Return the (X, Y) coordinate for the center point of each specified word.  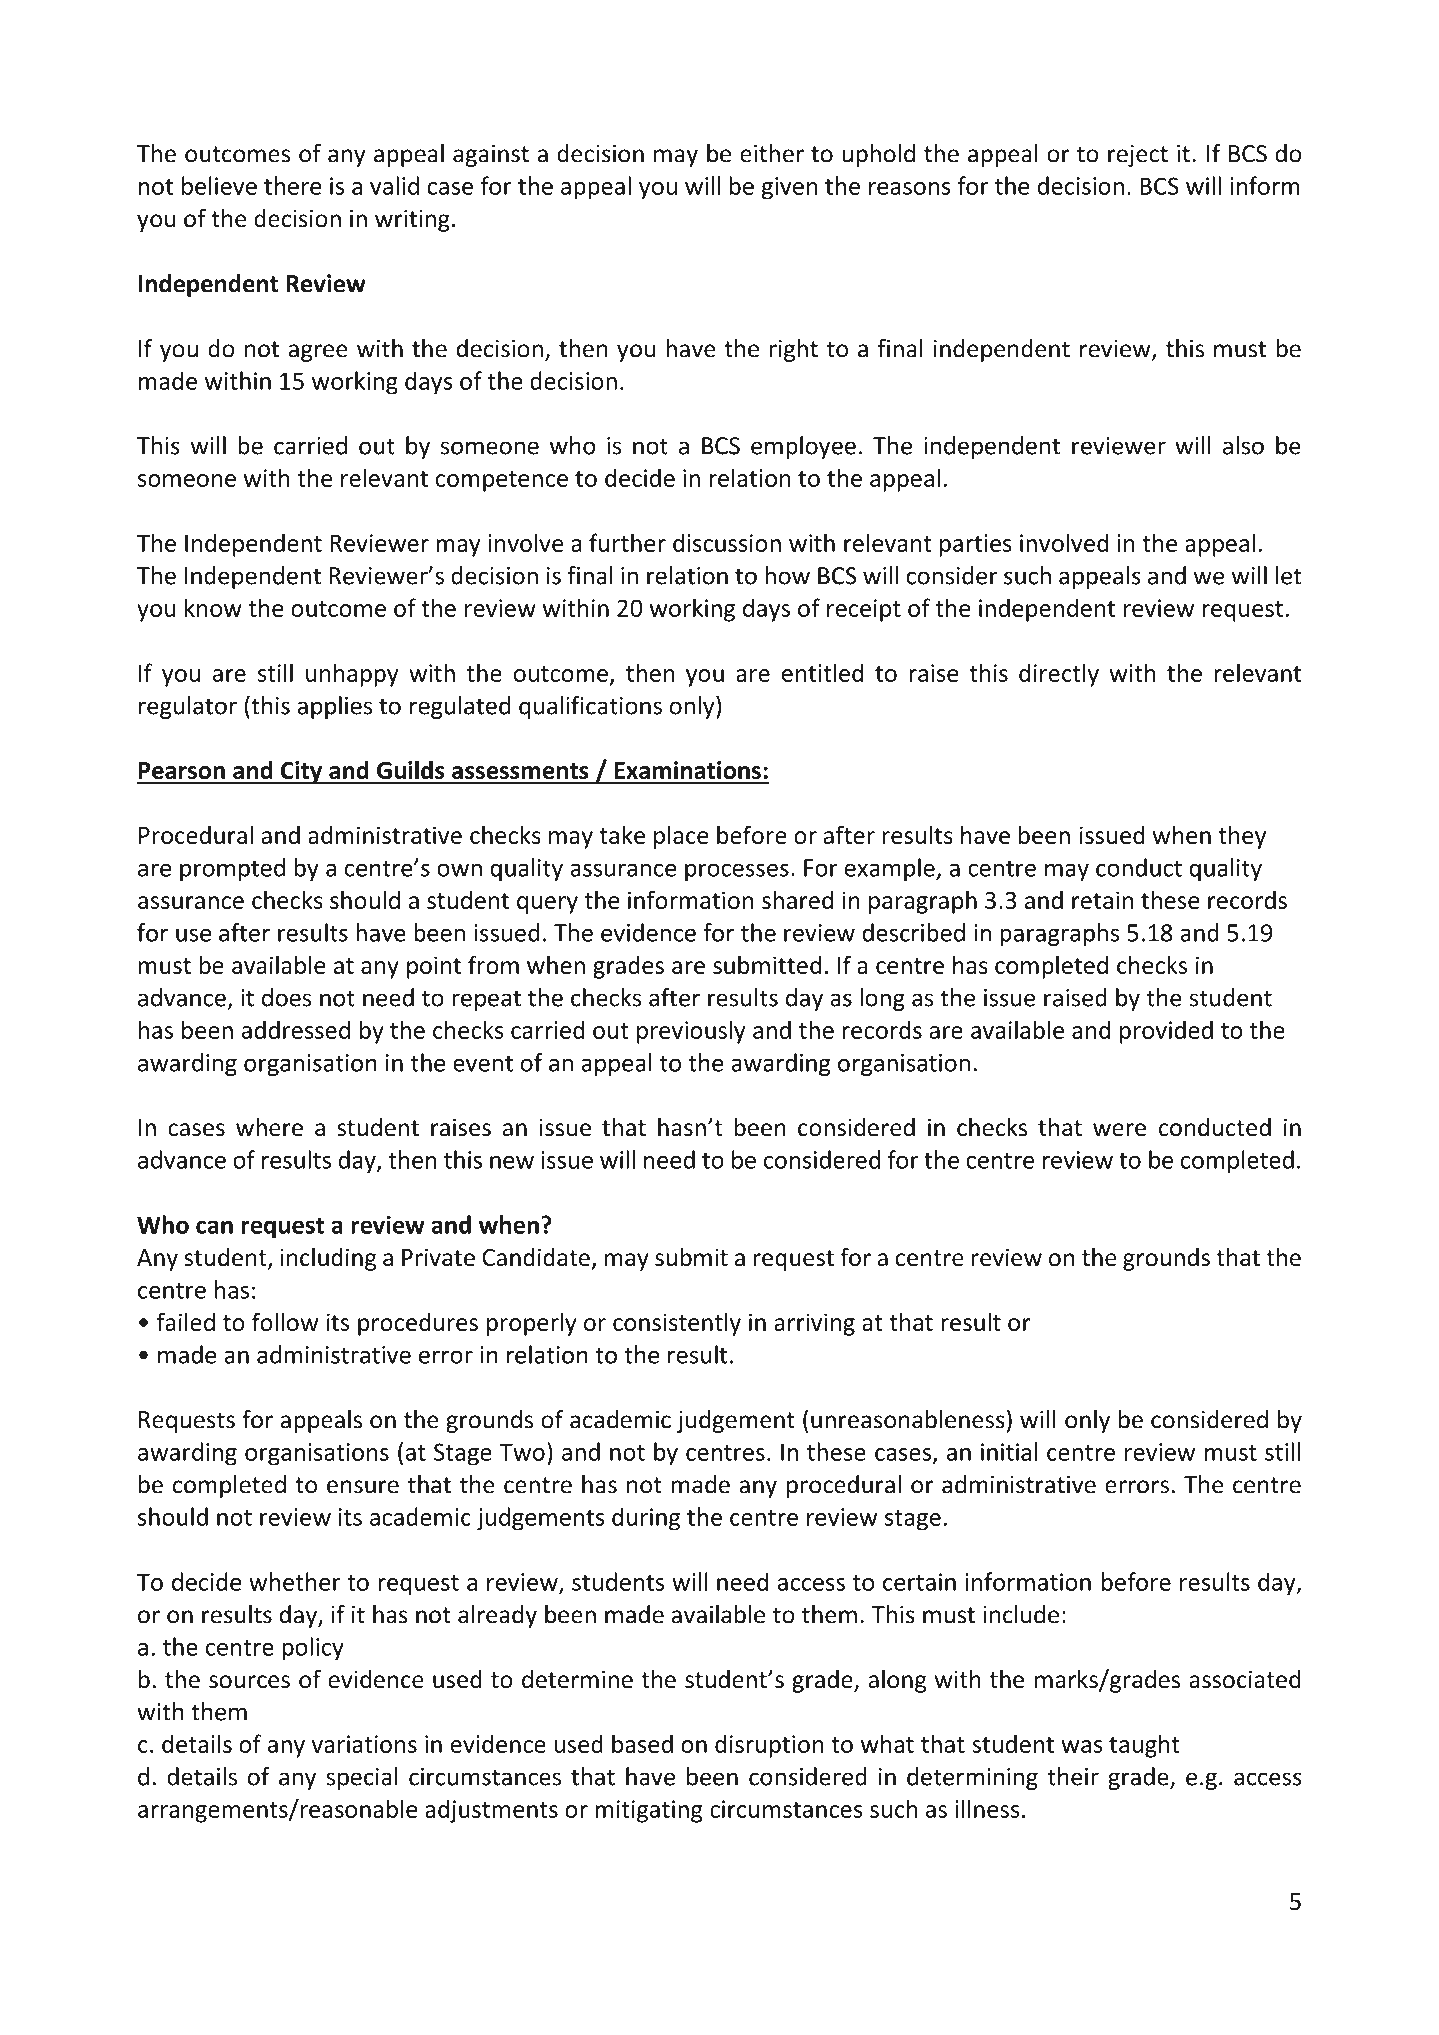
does (287, 997)
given (790, 188)
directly (1059, 675)
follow (285, 1321)
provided (1166, 1032)
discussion (727, 542)
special (362, 1778)
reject (1138, 156)
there (292, 185)
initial (1009, 1451)
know (213, 607)
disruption (769, 1746)
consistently (677, 1324)
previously (691, 1032)
